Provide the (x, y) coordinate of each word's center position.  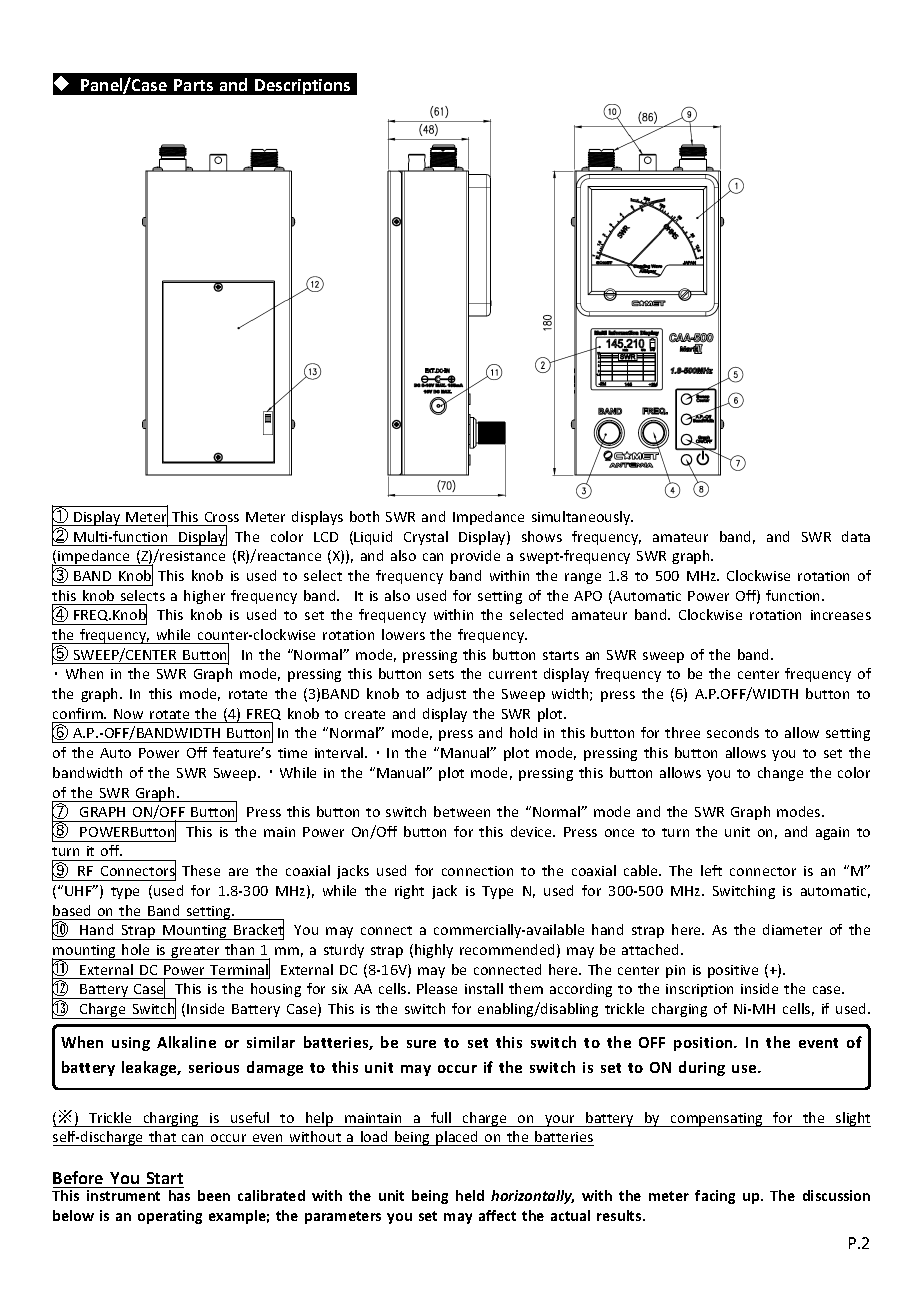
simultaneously (582, 518)
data (856, 536)
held (470, 1195)
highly (434, 951)
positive (733, 971)
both (364, 516)
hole (135, 949)
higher (204, 597)
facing (715, 1197)
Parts (193, 85)
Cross (222, 517)
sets (441, 674)
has (179, 1195)
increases (841, 615)
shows (542, 536)
